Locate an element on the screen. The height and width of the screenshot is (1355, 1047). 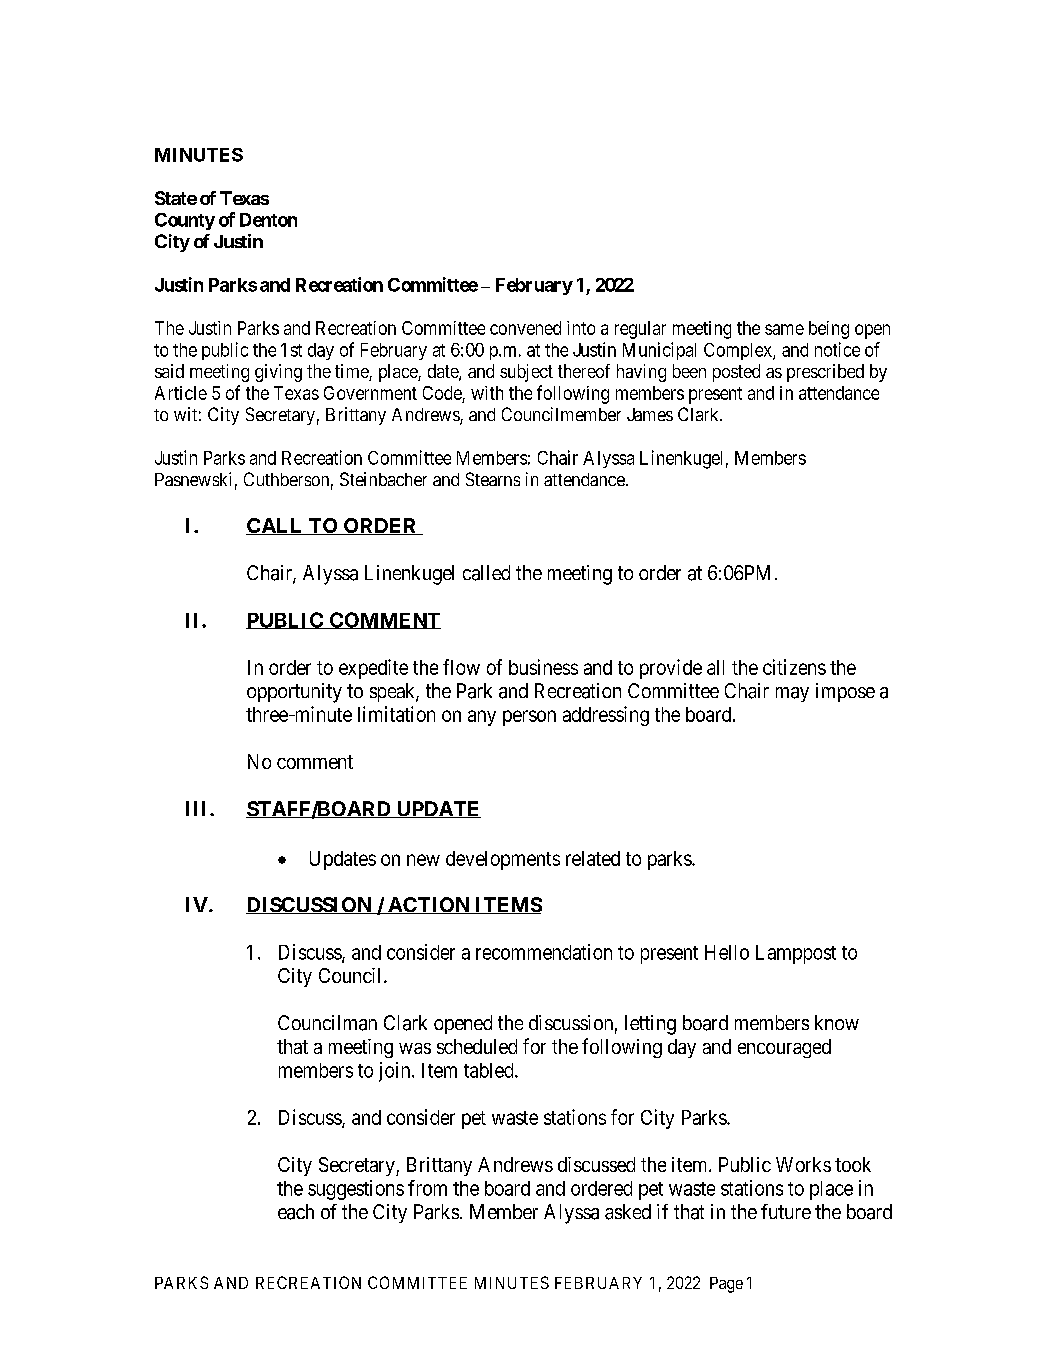
each is located at coordinates (296, 1212).
